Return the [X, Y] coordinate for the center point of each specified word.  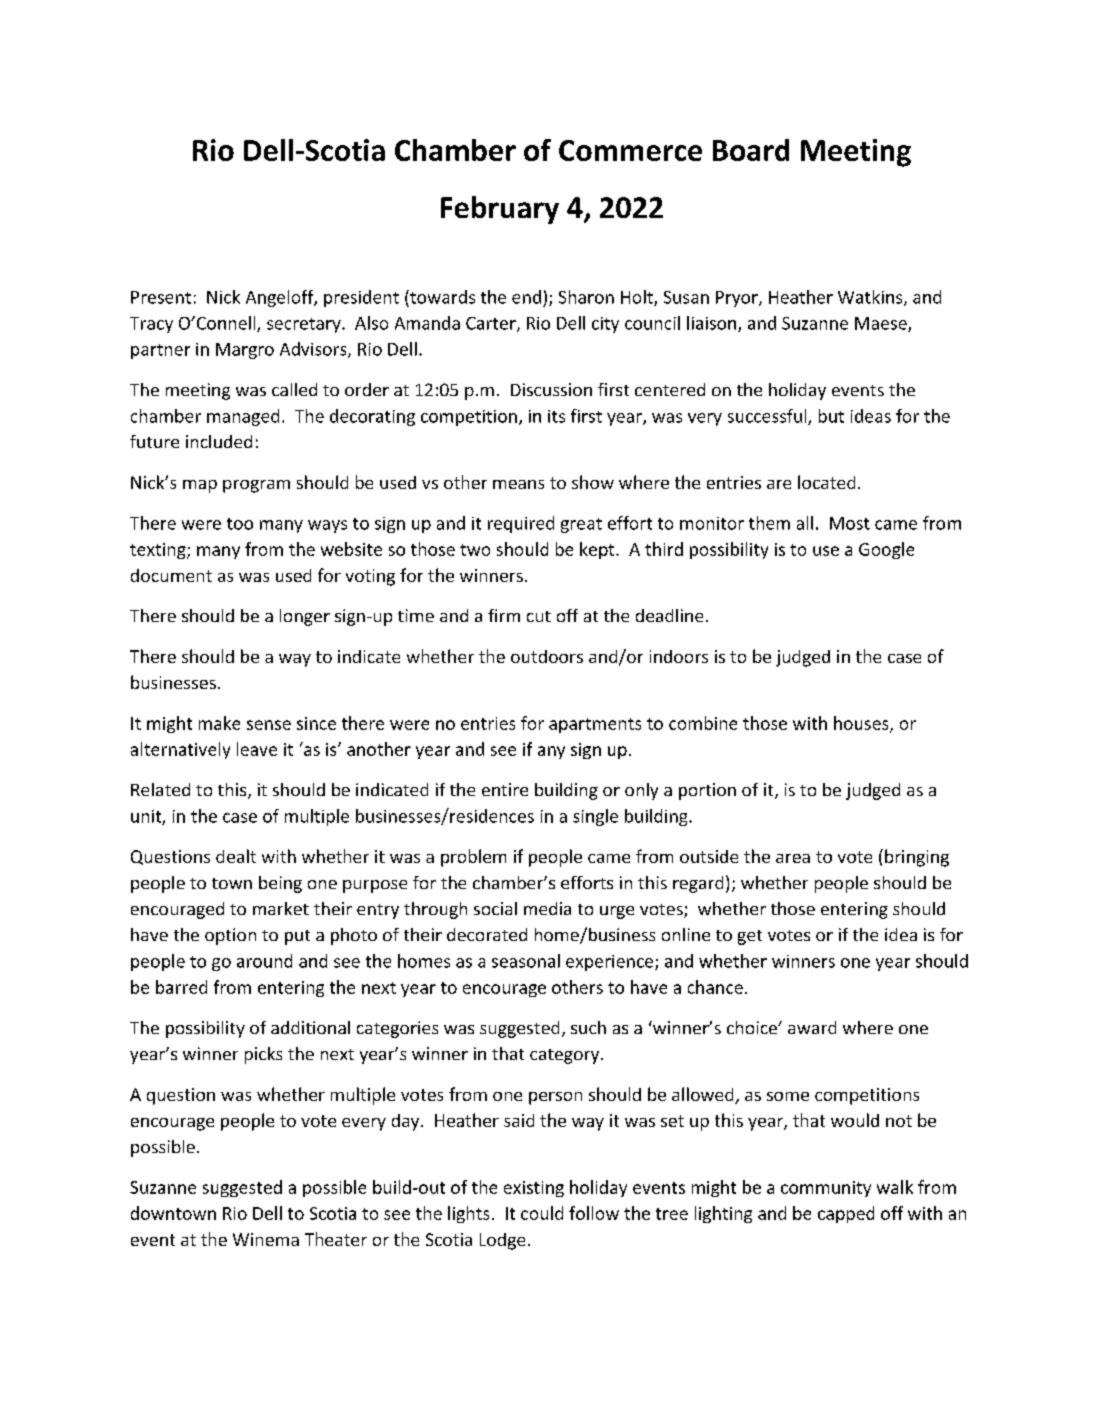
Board [751, 150]
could [542, 1213]
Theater [336, 1239]
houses [862, 724]
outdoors [547, 656]
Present [161, 297]
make [219, 723]
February [500, 210]
